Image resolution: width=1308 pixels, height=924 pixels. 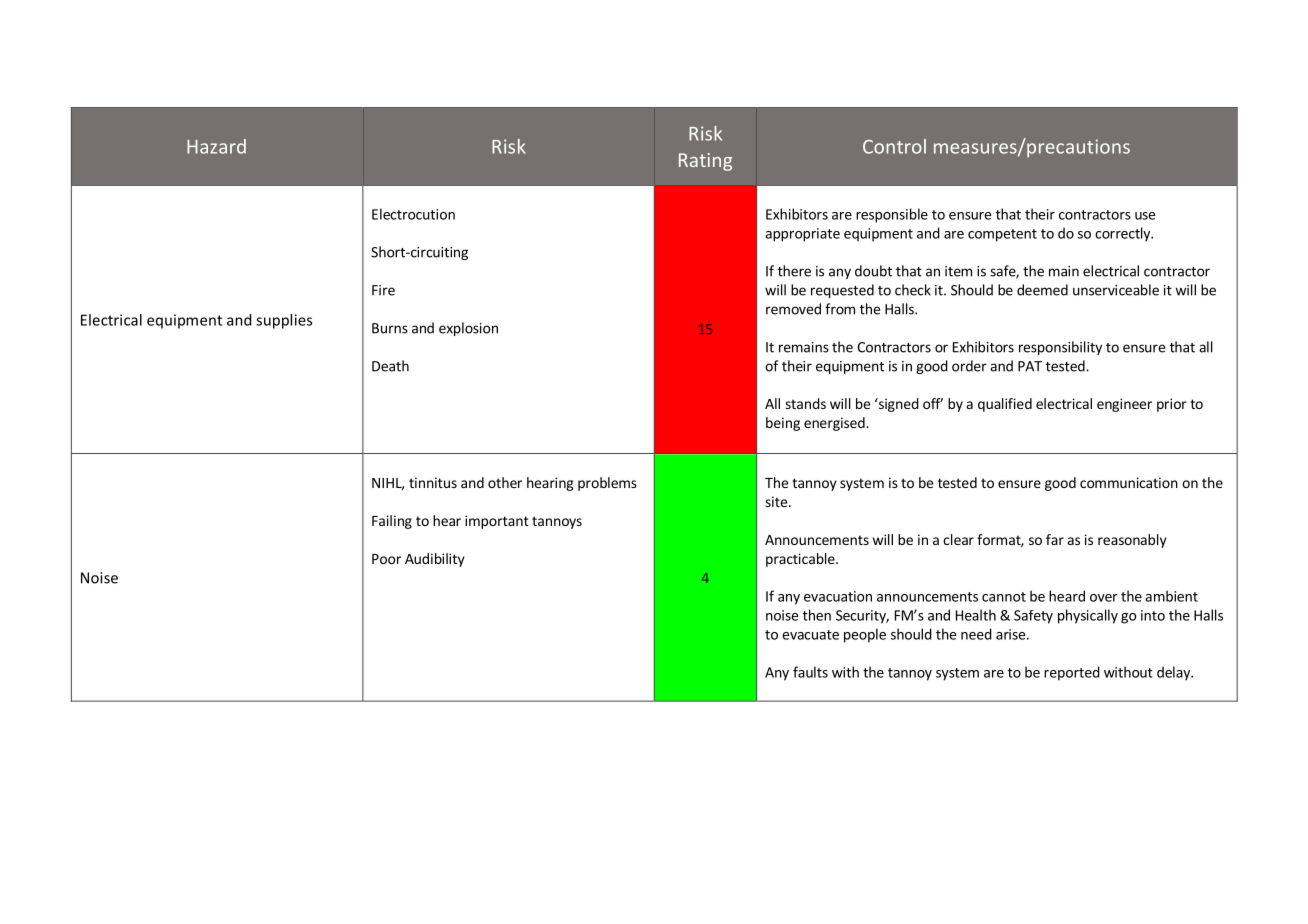 I want to click on faults, so click(x=810, y=672).
